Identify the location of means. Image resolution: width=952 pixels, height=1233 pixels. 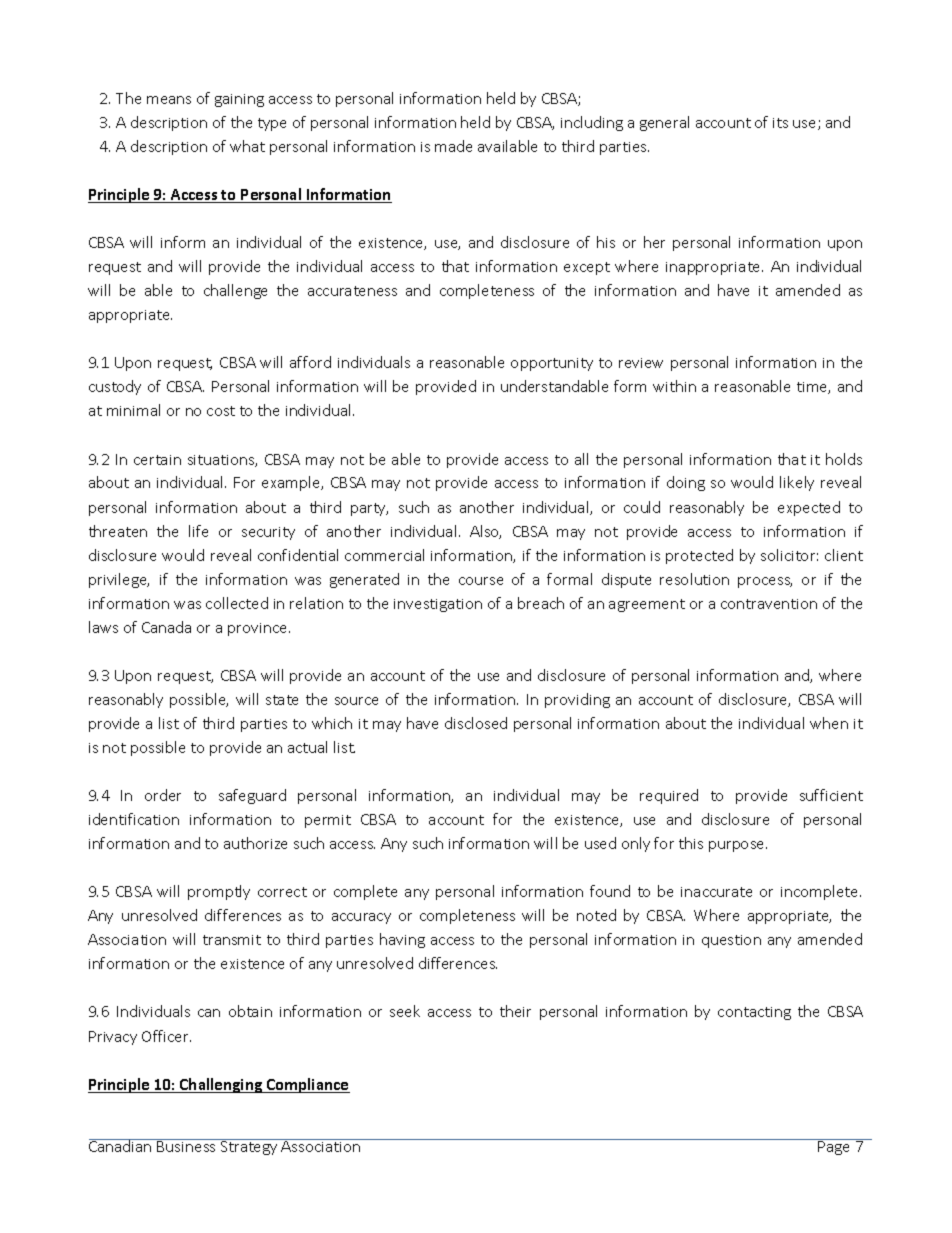
(169, 100).
